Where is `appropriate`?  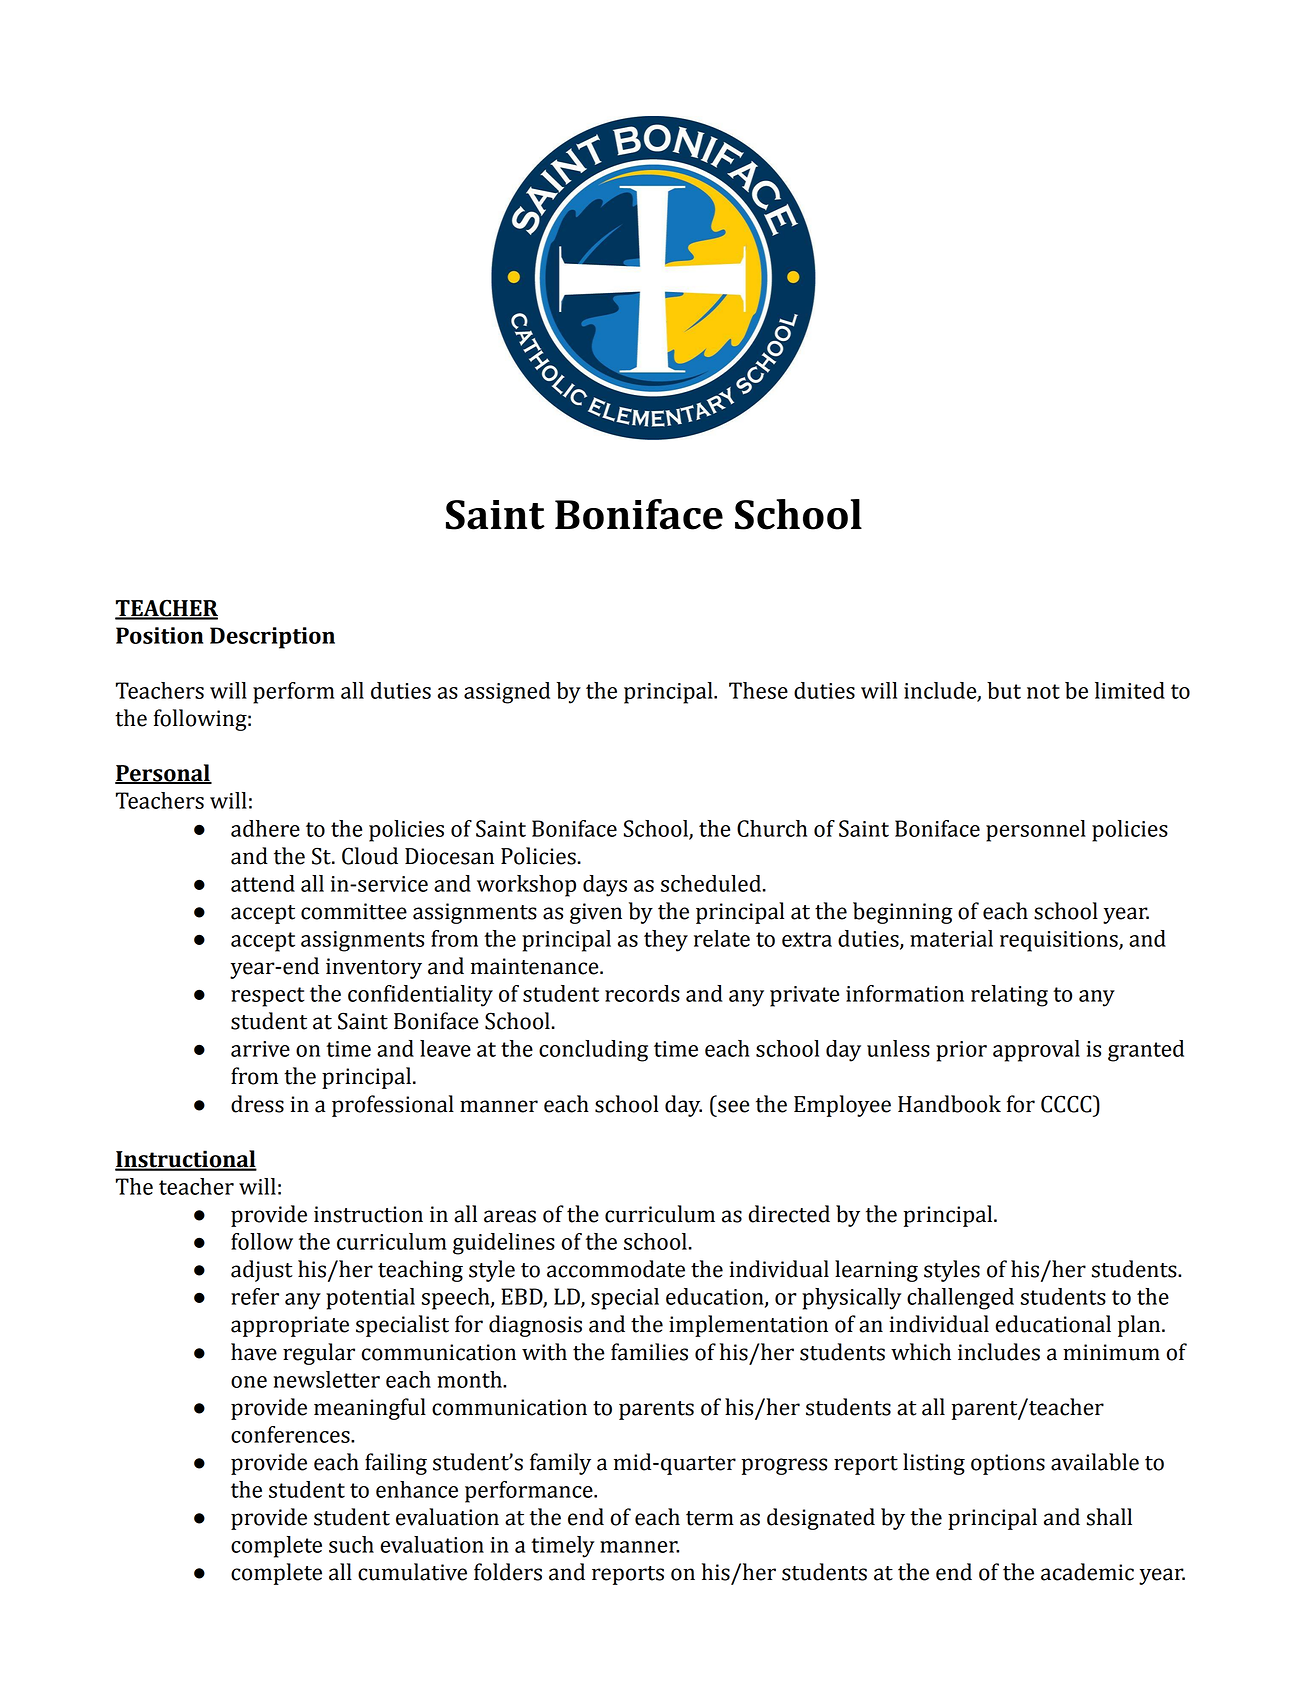 appropriate is located at coordinates (290, 1326).
